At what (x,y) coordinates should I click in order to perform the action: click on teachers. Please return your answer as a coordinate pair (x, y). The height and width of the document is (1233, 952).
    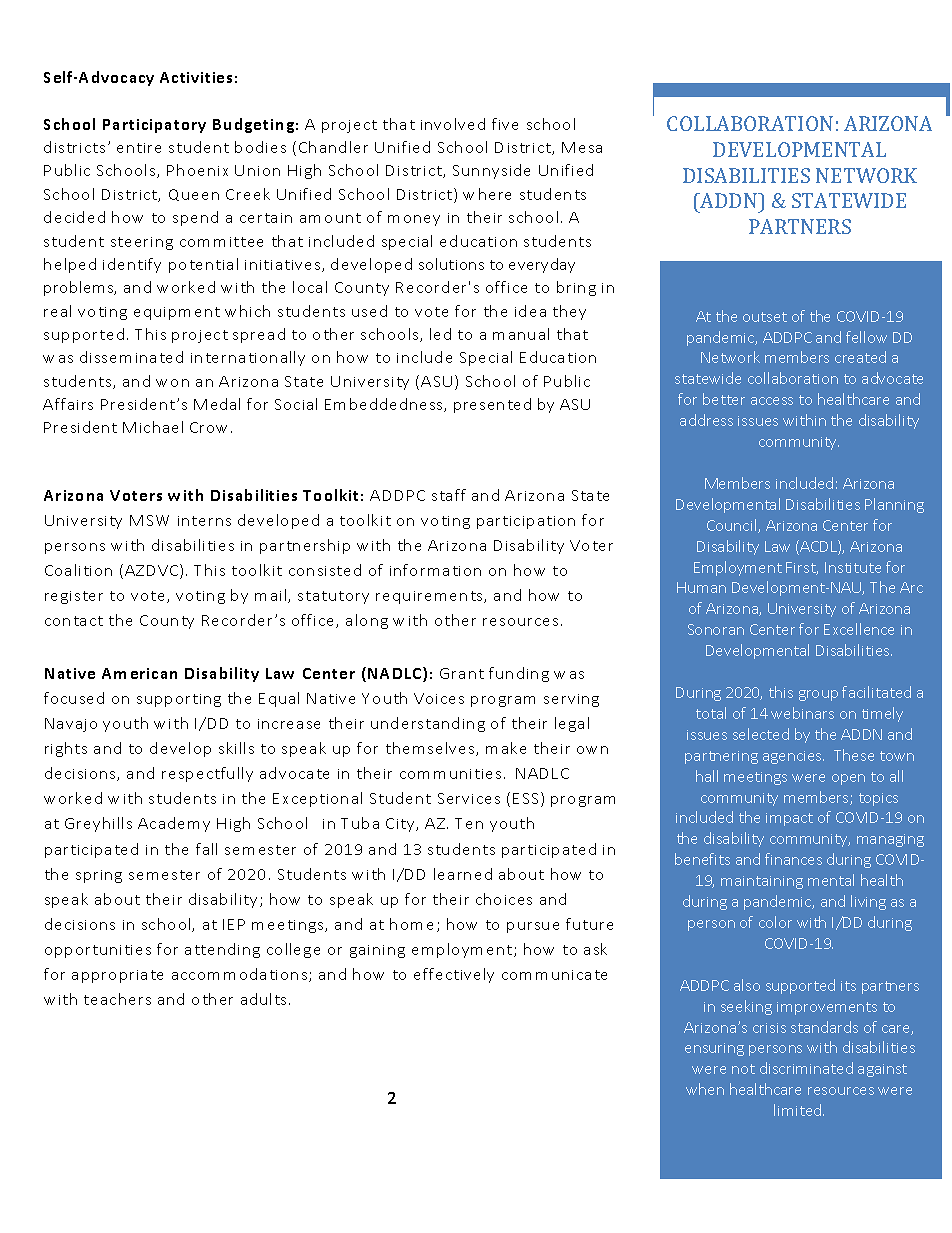
    Looking at the image, I should click on (117, 999).
